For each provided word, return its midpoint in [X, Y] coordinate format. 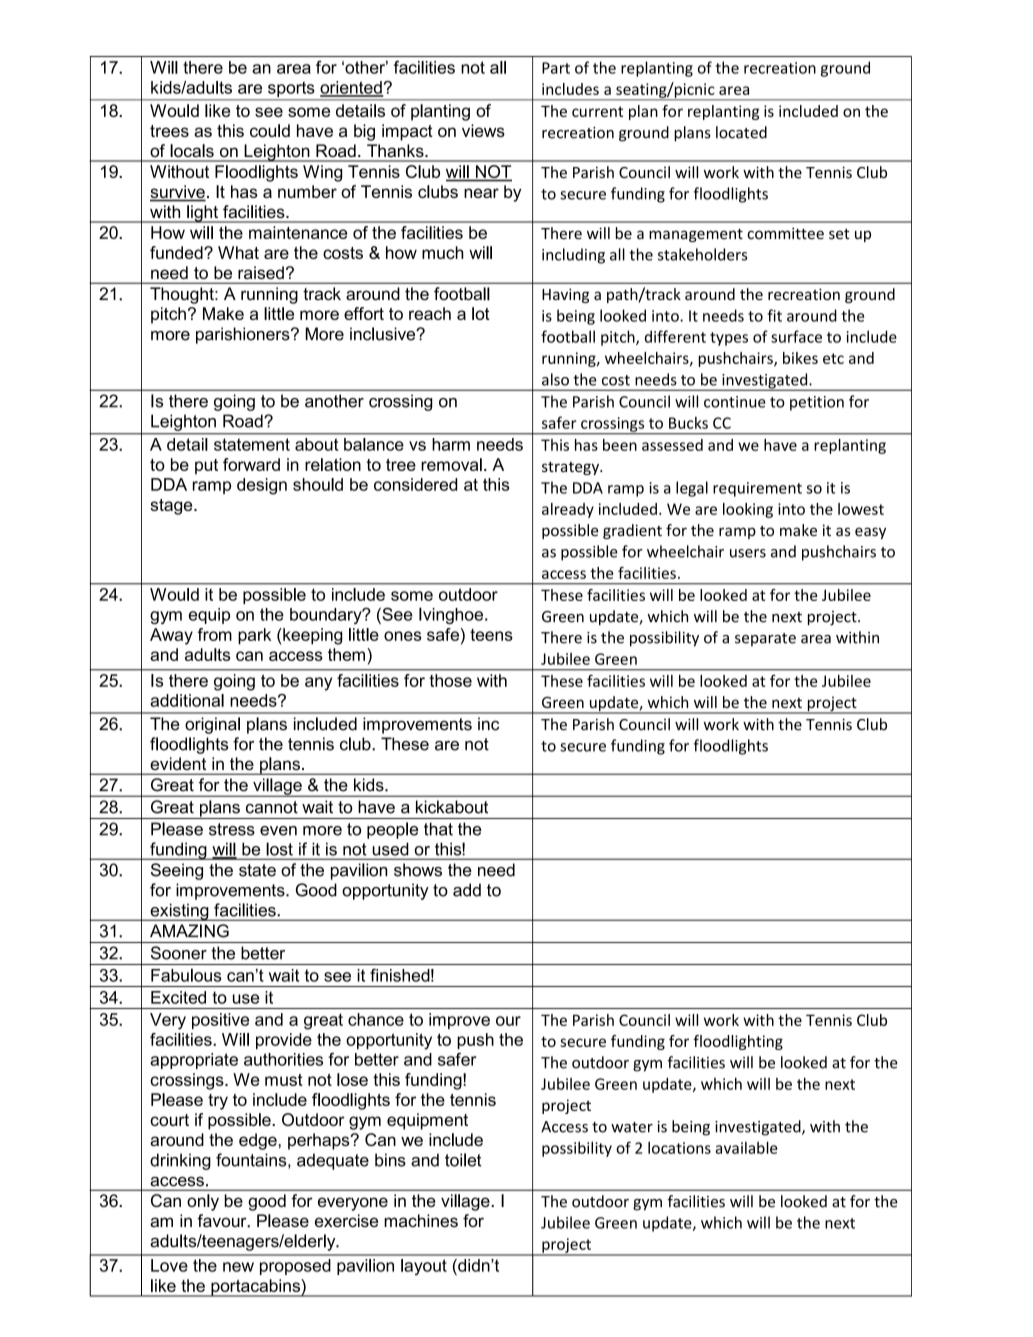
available [746, 1147]
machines [421, 1220]
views [483, 130]
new [238, 1267]
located [741, 132]
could [270, 130]
